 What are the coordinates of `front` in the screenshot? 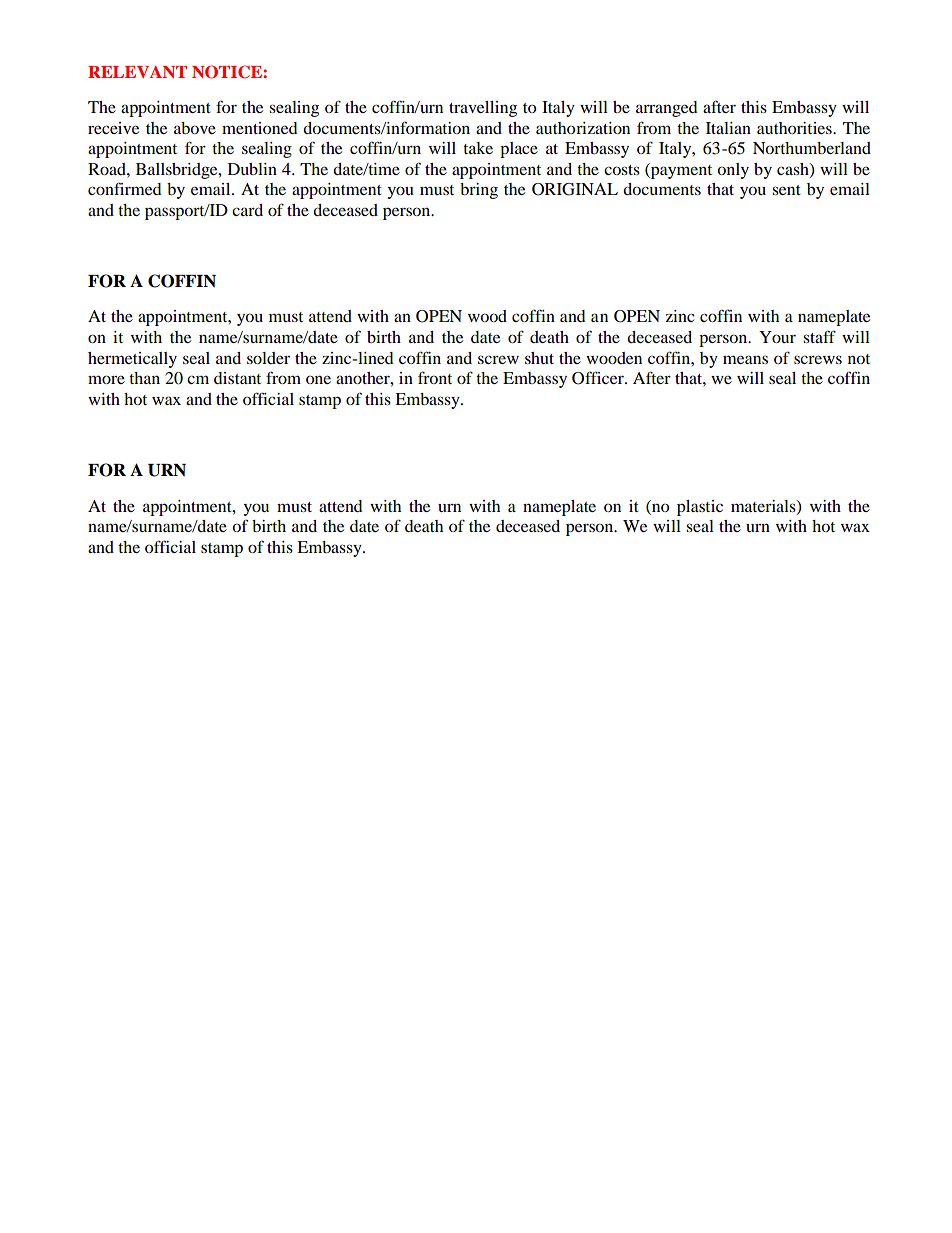 It's located at (435, 377).
